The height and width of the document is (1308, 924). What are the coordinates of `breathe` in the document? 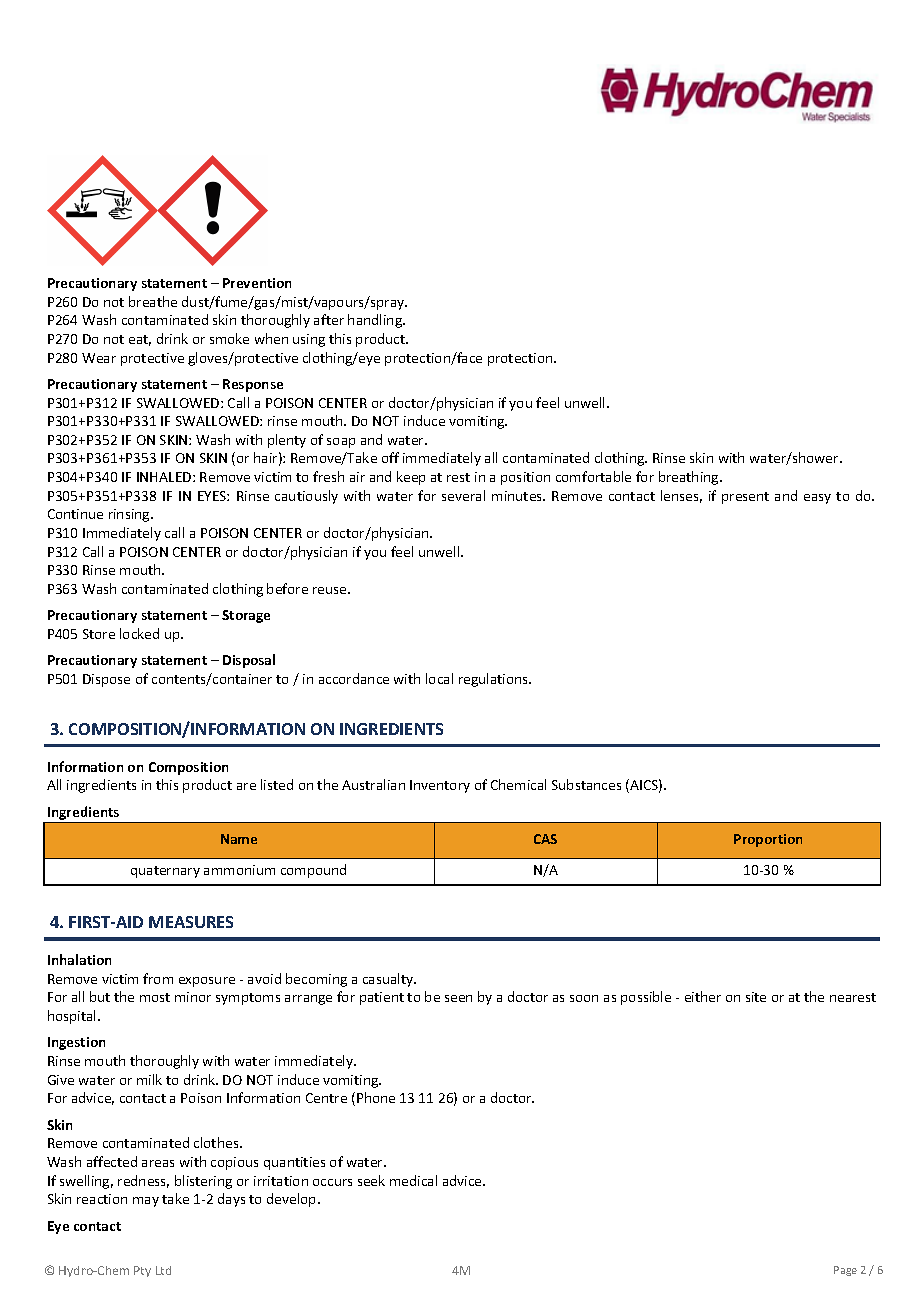 It's located at (153, 301).
